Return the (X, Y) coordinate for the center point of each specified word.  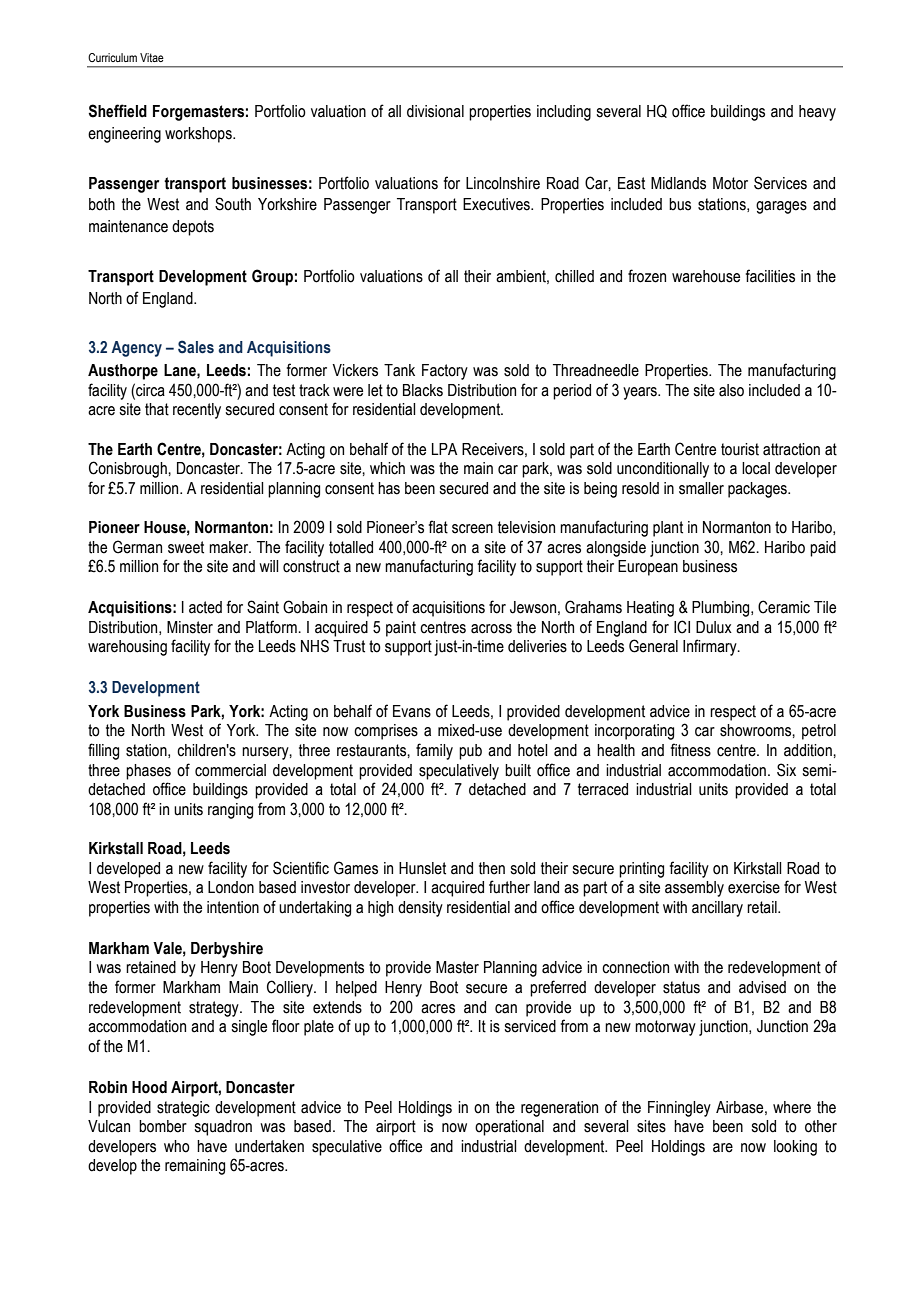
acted (205, 607)
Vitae (152, 57)
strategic (183, 1109)
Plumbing (722, 609)
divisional (435, 111)
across (491, 629)
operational (509, 1128)
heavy (817, 113)
